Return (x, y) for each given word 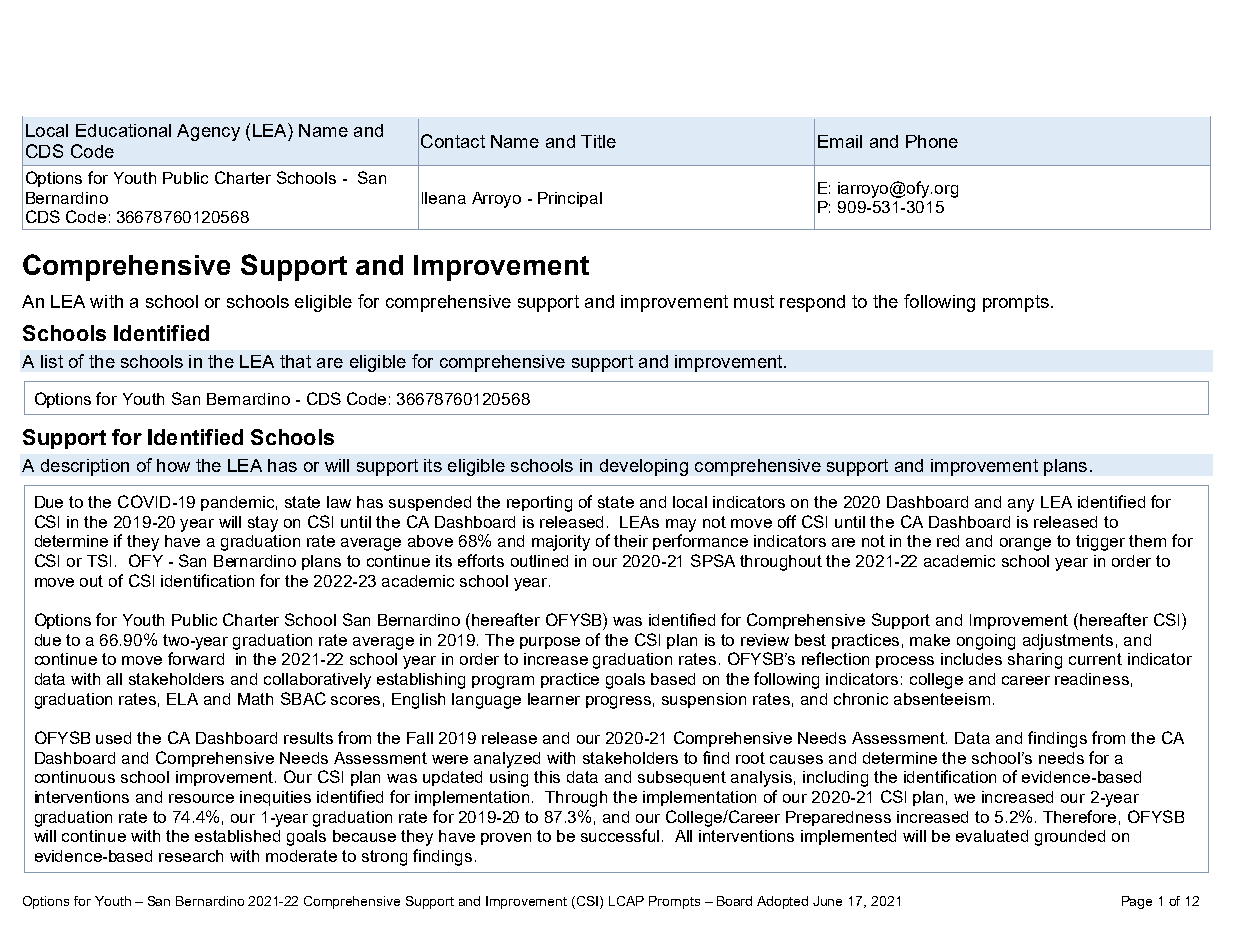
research (191, 856)
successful (620, 835)
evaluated (992, 836)
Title (598, 141)
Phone (932, 141)
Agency (208, 132)
